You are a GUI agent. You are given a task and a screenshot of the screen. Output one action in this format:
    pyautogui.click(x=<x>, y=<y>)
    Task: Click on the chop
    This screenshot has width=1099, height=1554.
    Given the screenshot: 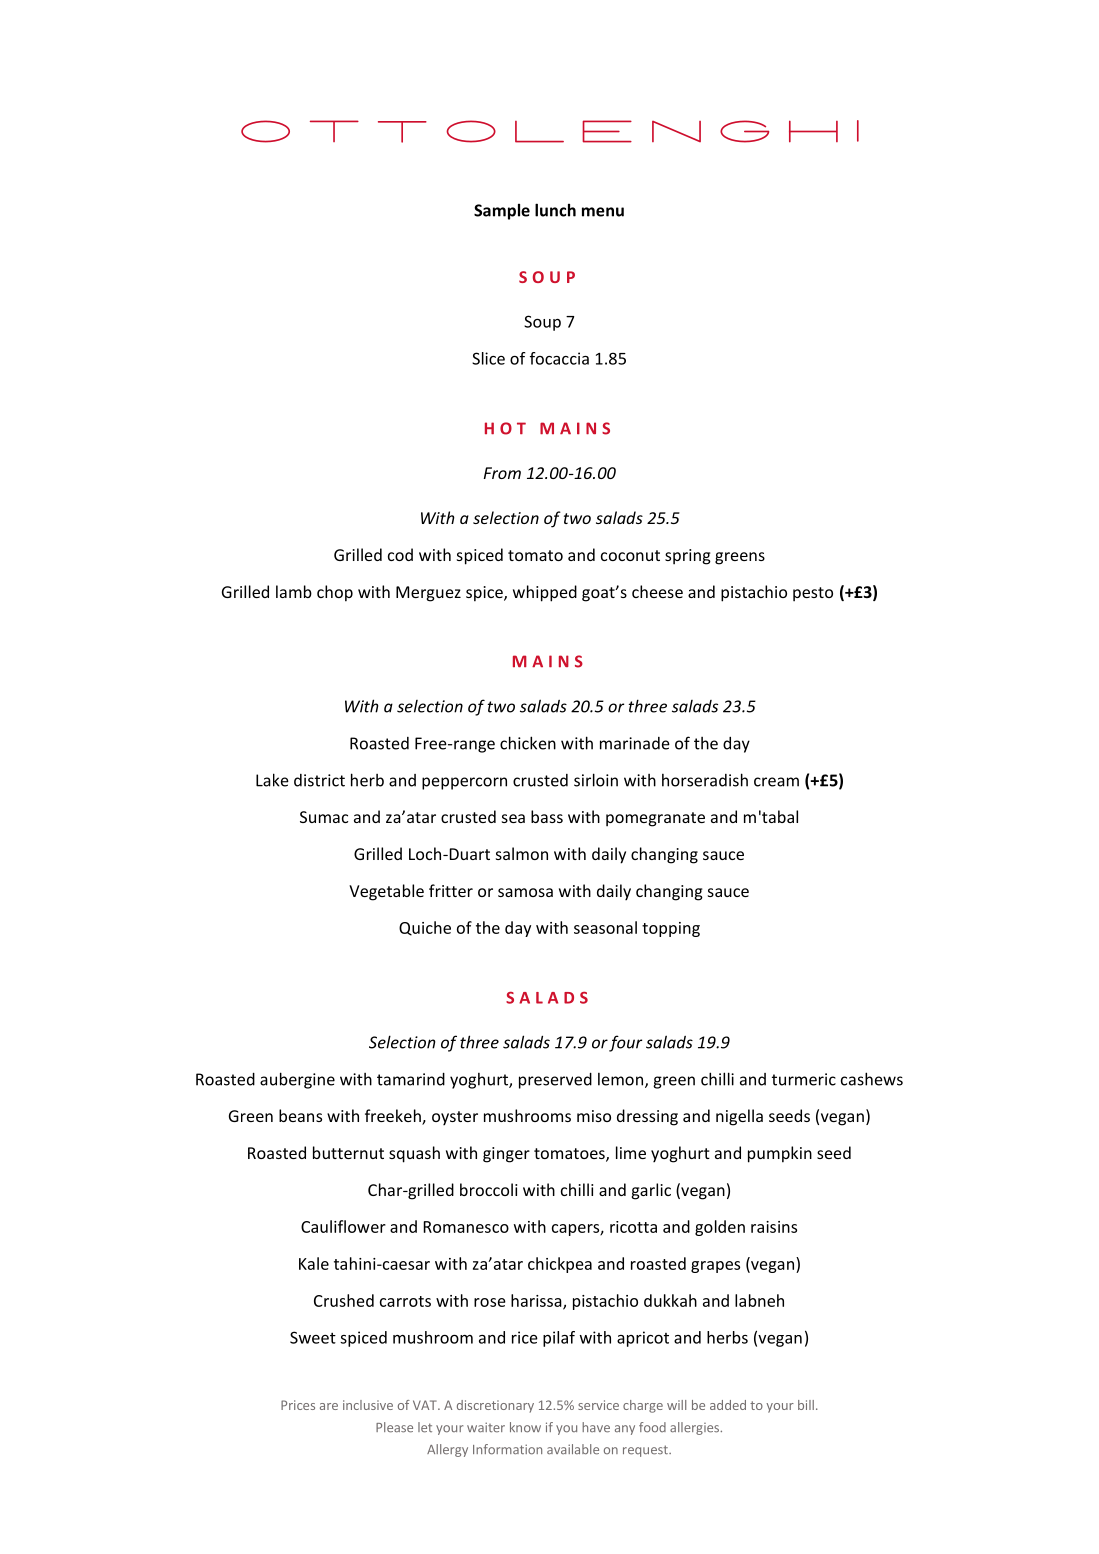 What is the action you would take?
    pyautogui.click(x=335, y=593)
